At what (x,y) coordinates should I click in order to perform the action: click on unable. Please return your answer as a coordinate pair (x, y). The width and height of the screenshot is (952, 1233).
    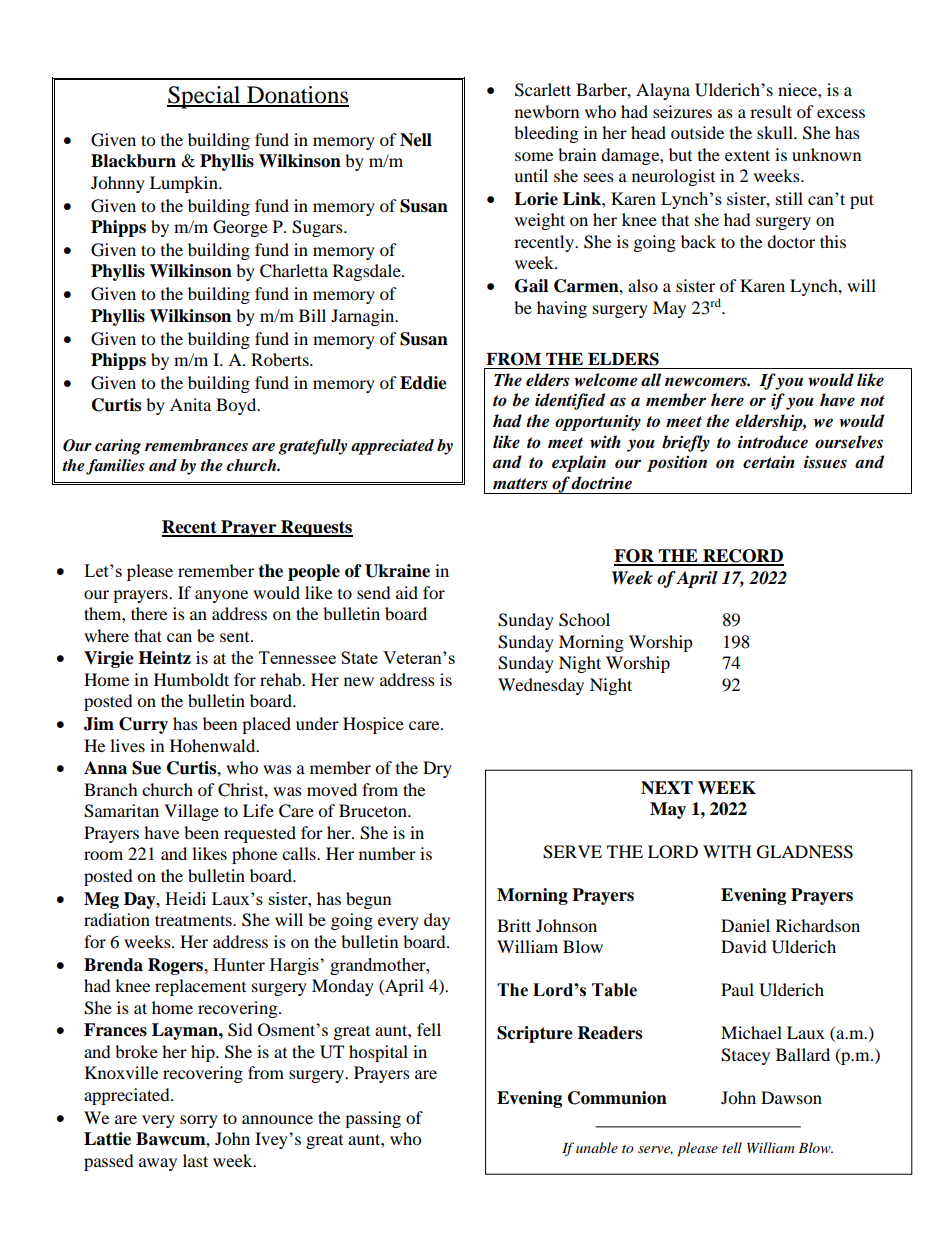
    Looking at the image, I should click on (597, 1147).
